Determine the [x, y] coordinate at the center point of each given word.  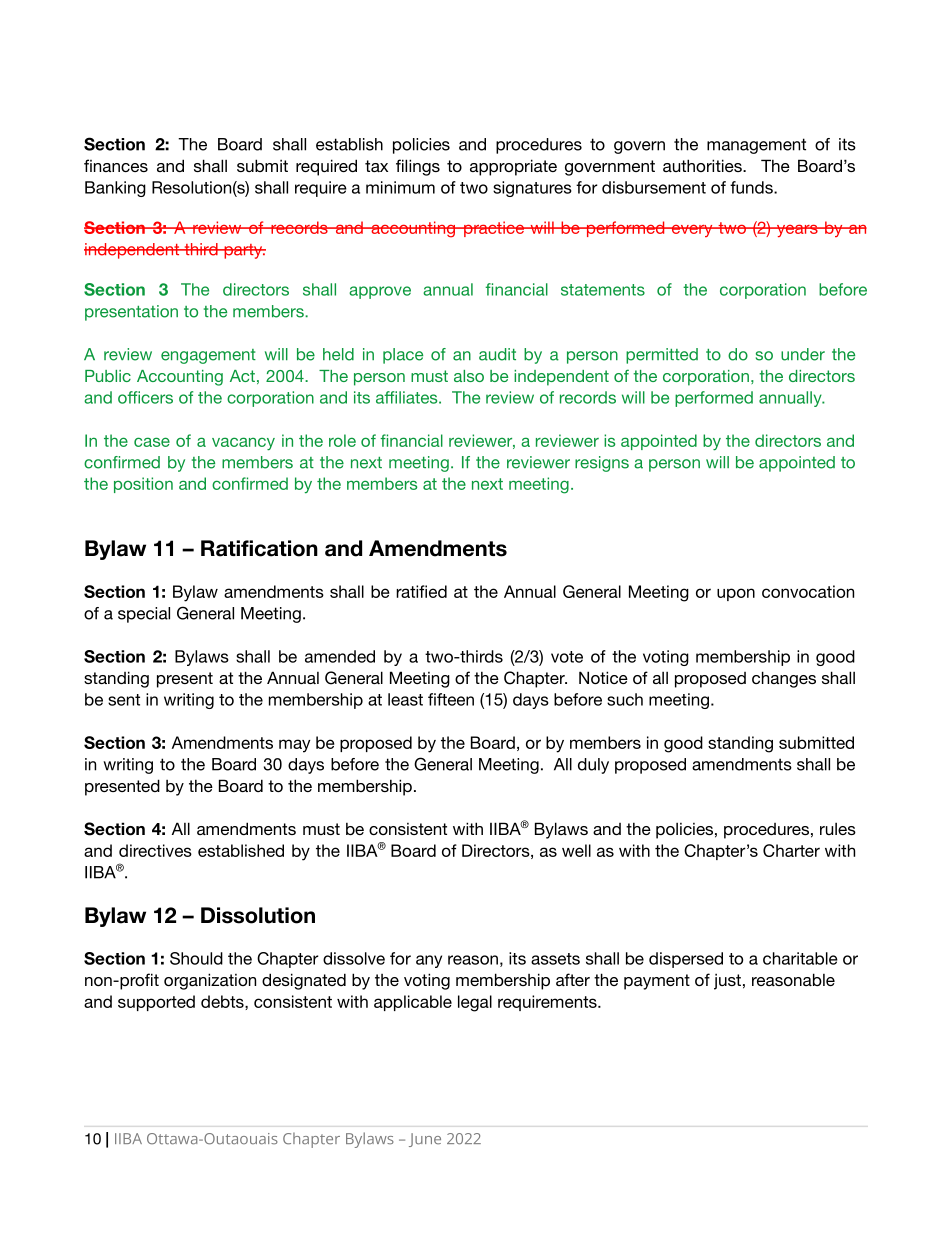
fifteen [451, 699]
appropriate [513, 167]
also [469, 376]
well [576, 850]
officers [145, 397]
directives [155, 850]
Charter [791, 850]
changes [784, 679]
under [803, 354]
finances [116, 165]
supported [156, 1003]
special [144, 615]
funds [752, 187]
